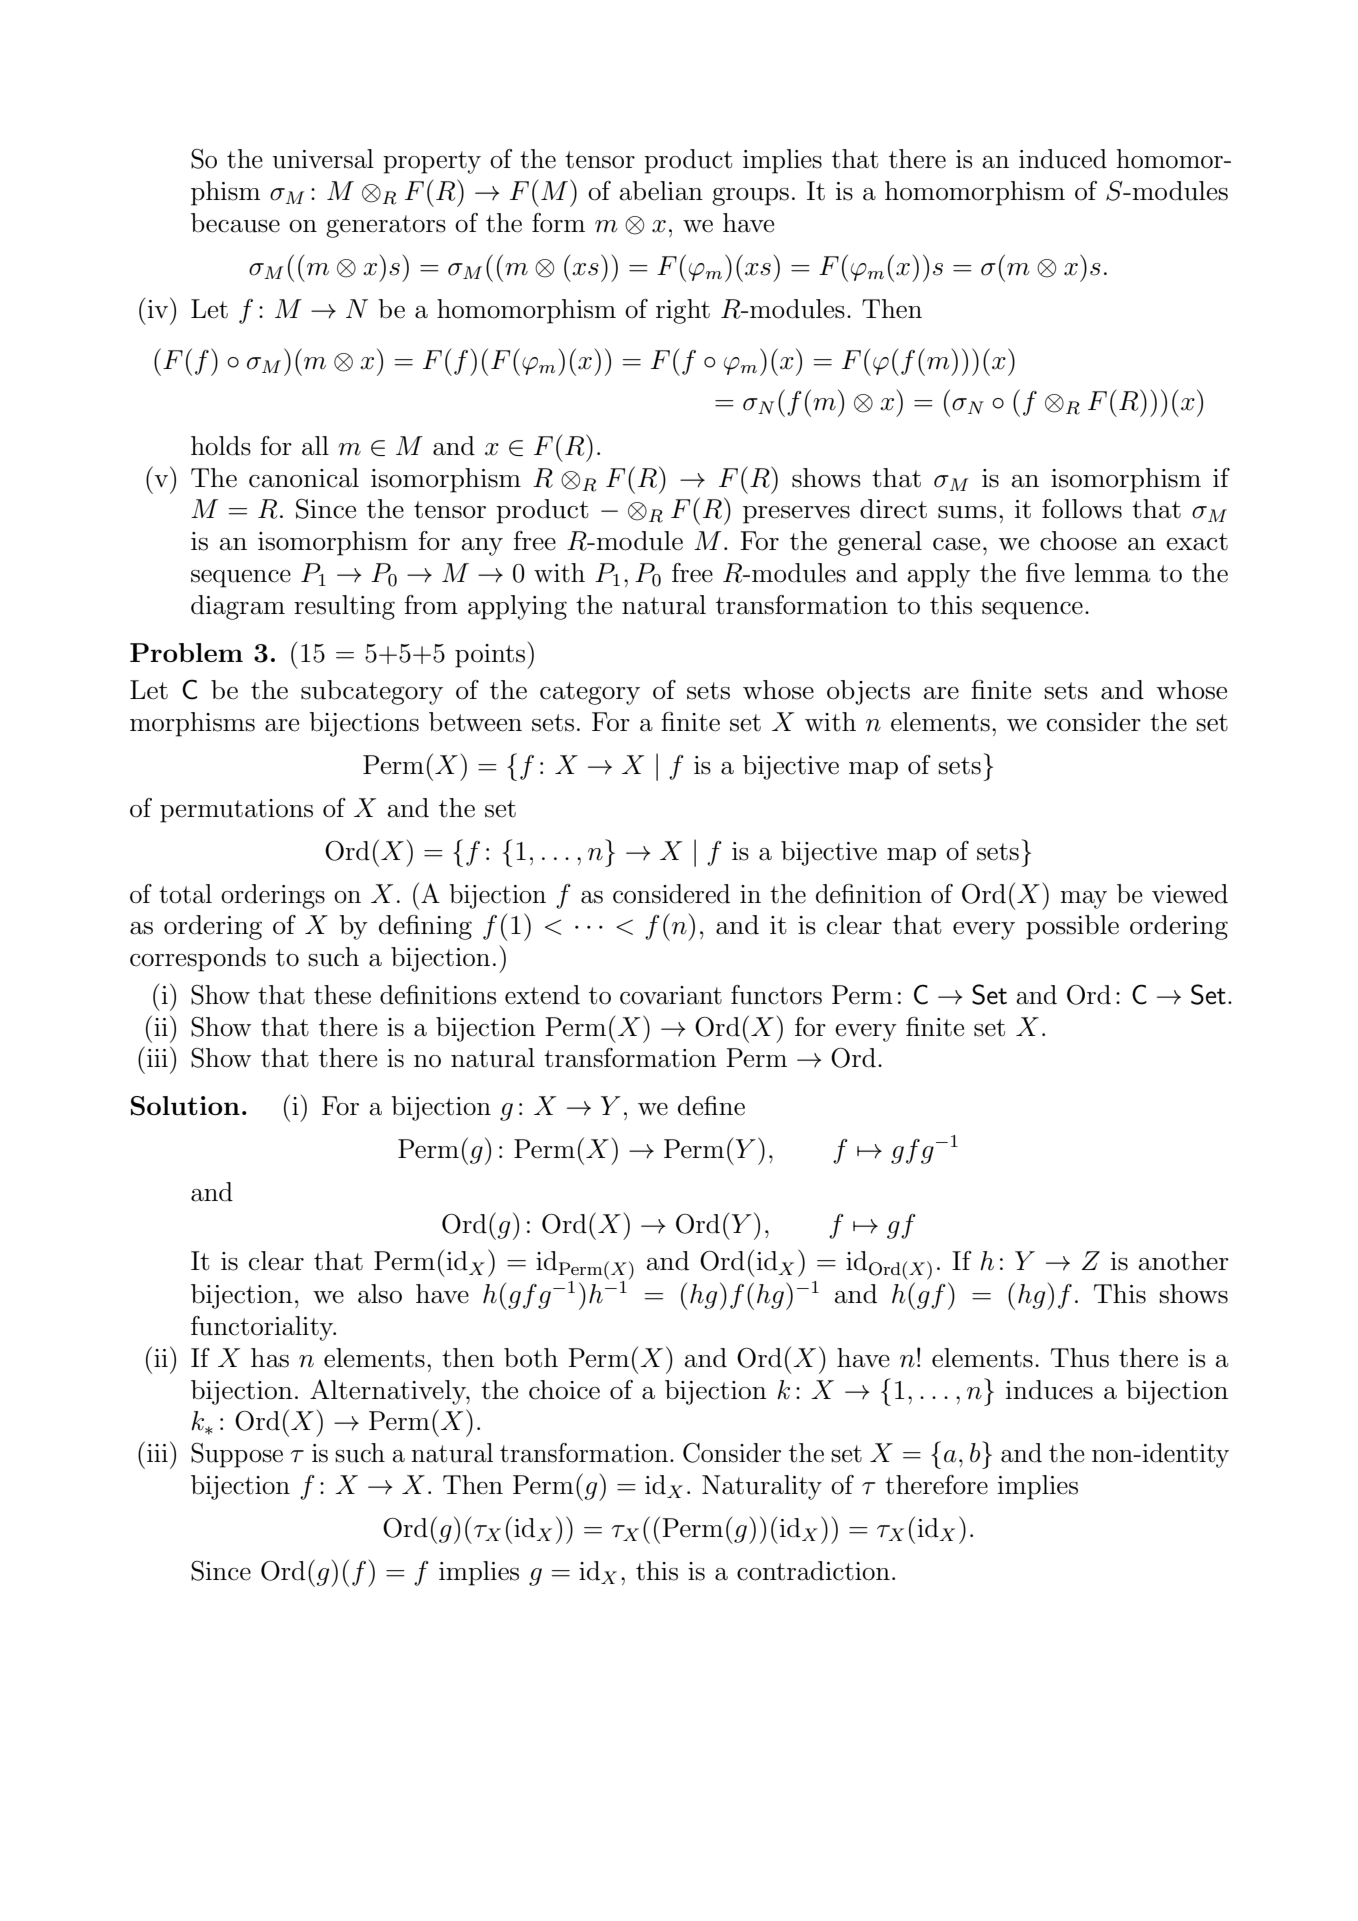 This page has width=1358, height=1921. I want to click on canonical, so click(304, 478).
